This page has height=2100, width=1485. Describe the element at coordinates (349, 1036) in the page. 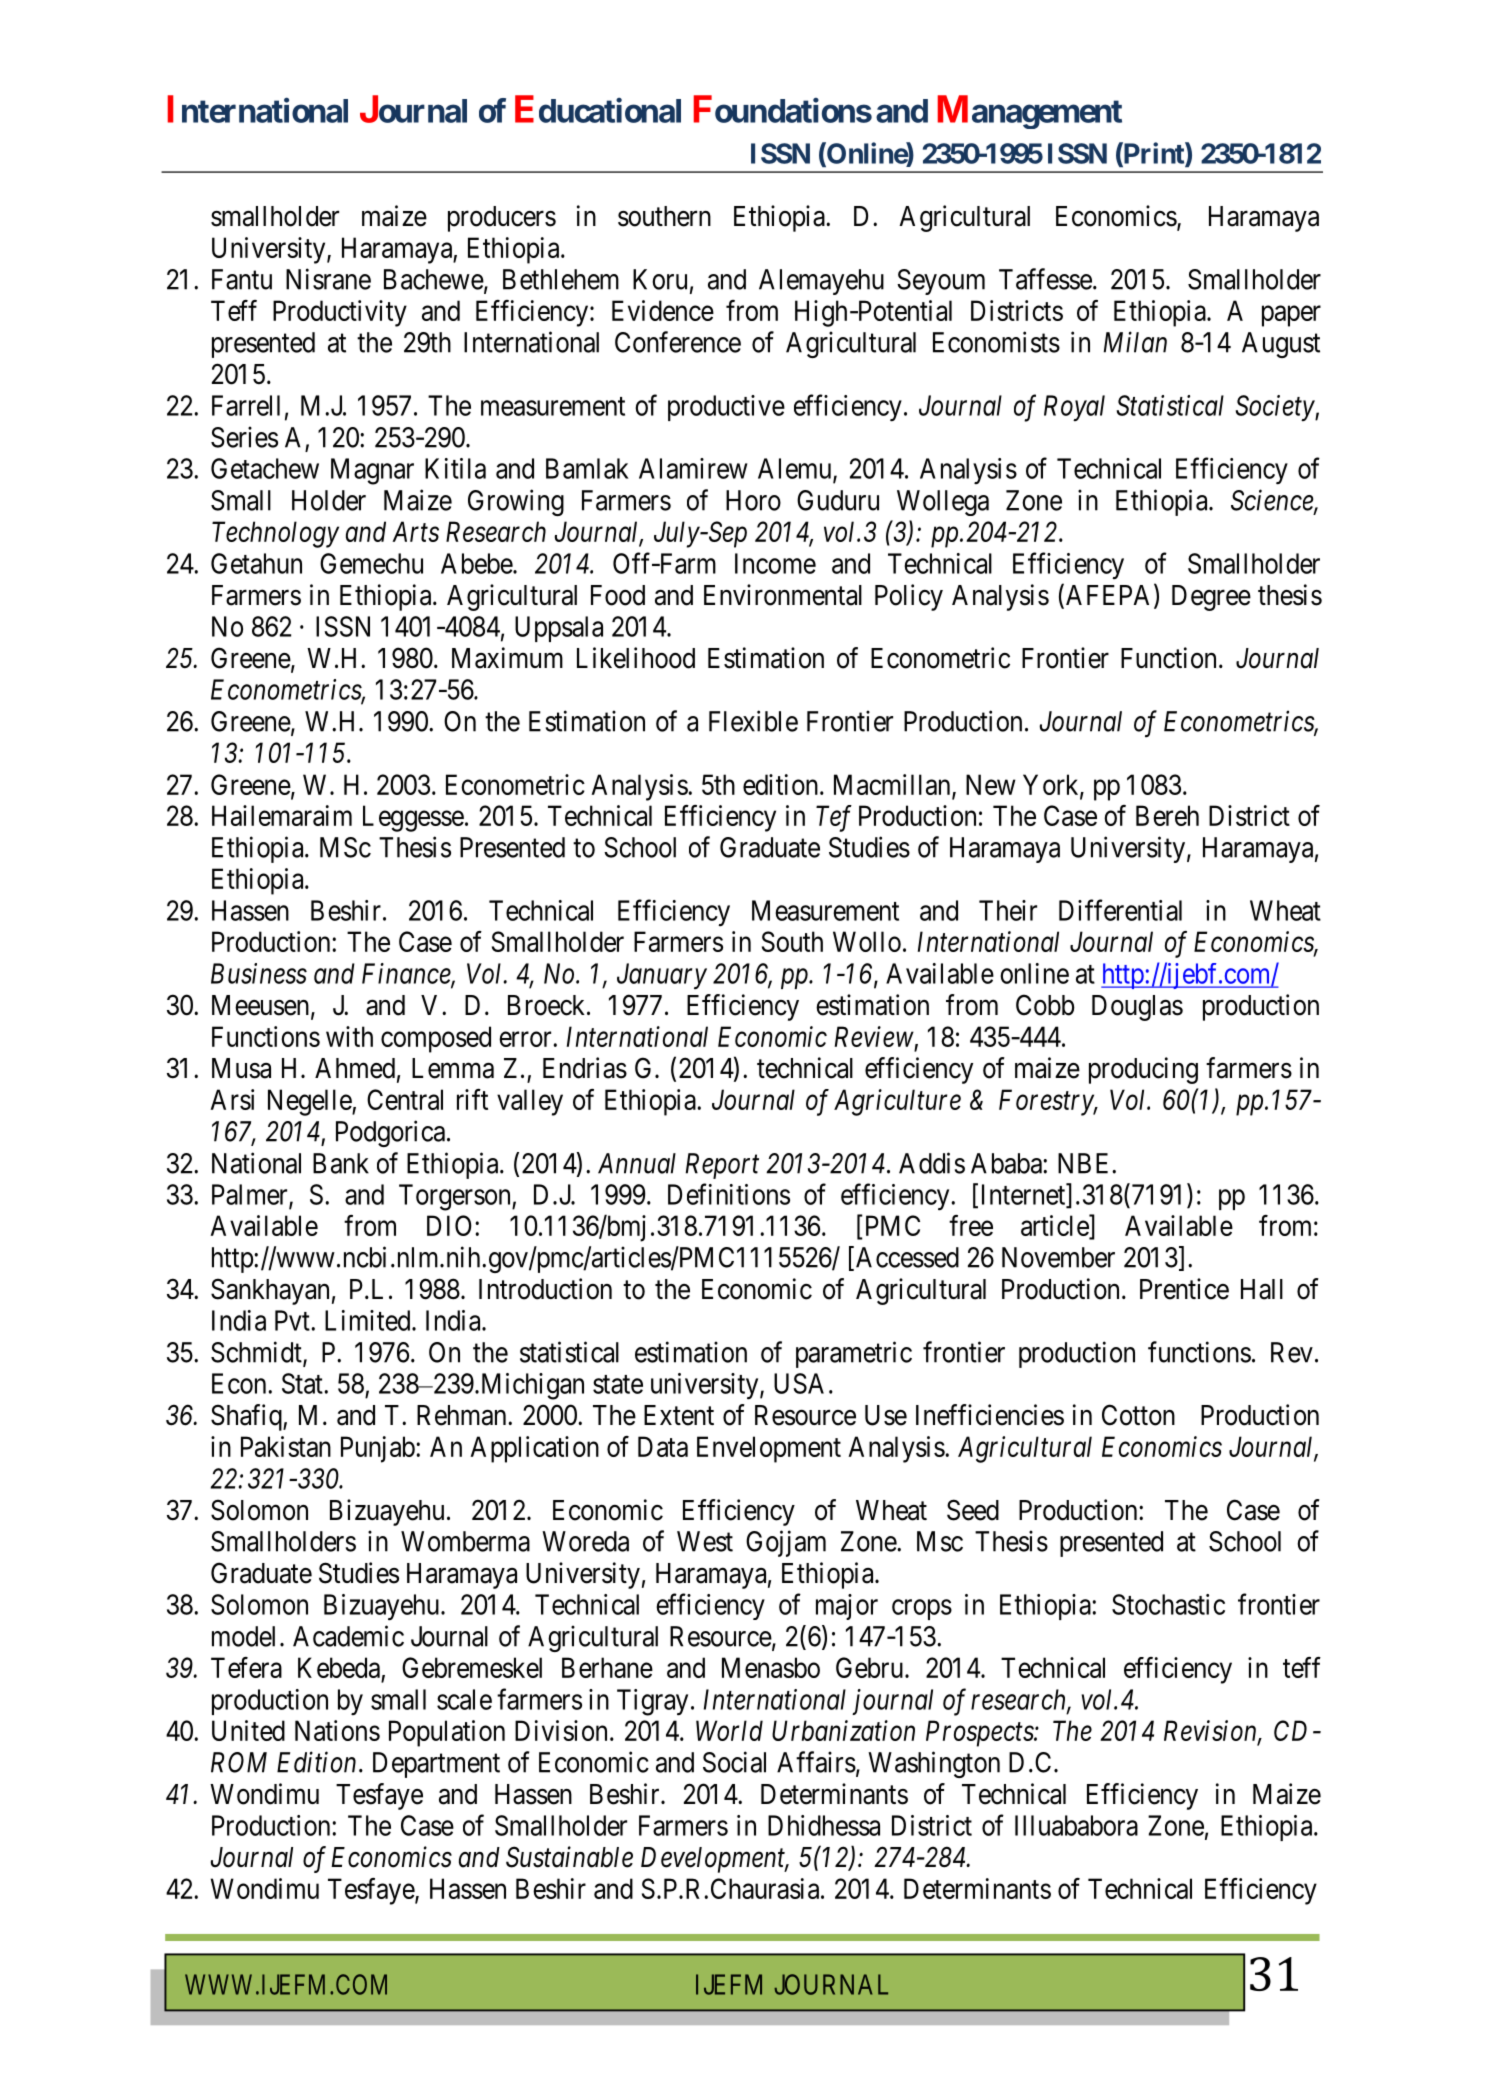

I see `with` at that location.
